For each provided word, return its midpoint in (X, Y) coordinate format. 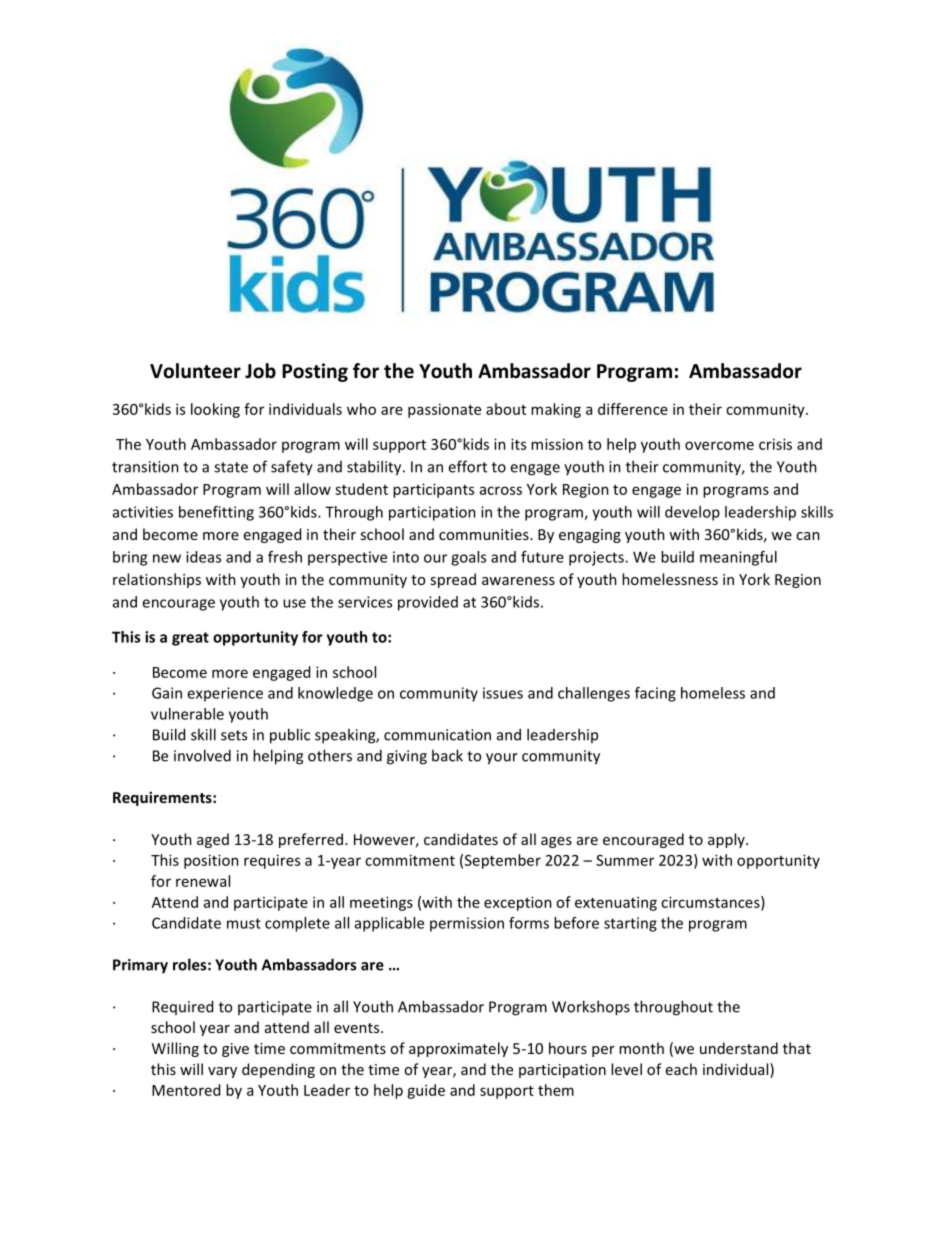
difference (633, 409)
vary (222, 1072)
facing (655, 694)
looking (215, 410)
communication (437, 735)
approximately (458, 1049)
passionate (444, 410)
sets (234, 735)
